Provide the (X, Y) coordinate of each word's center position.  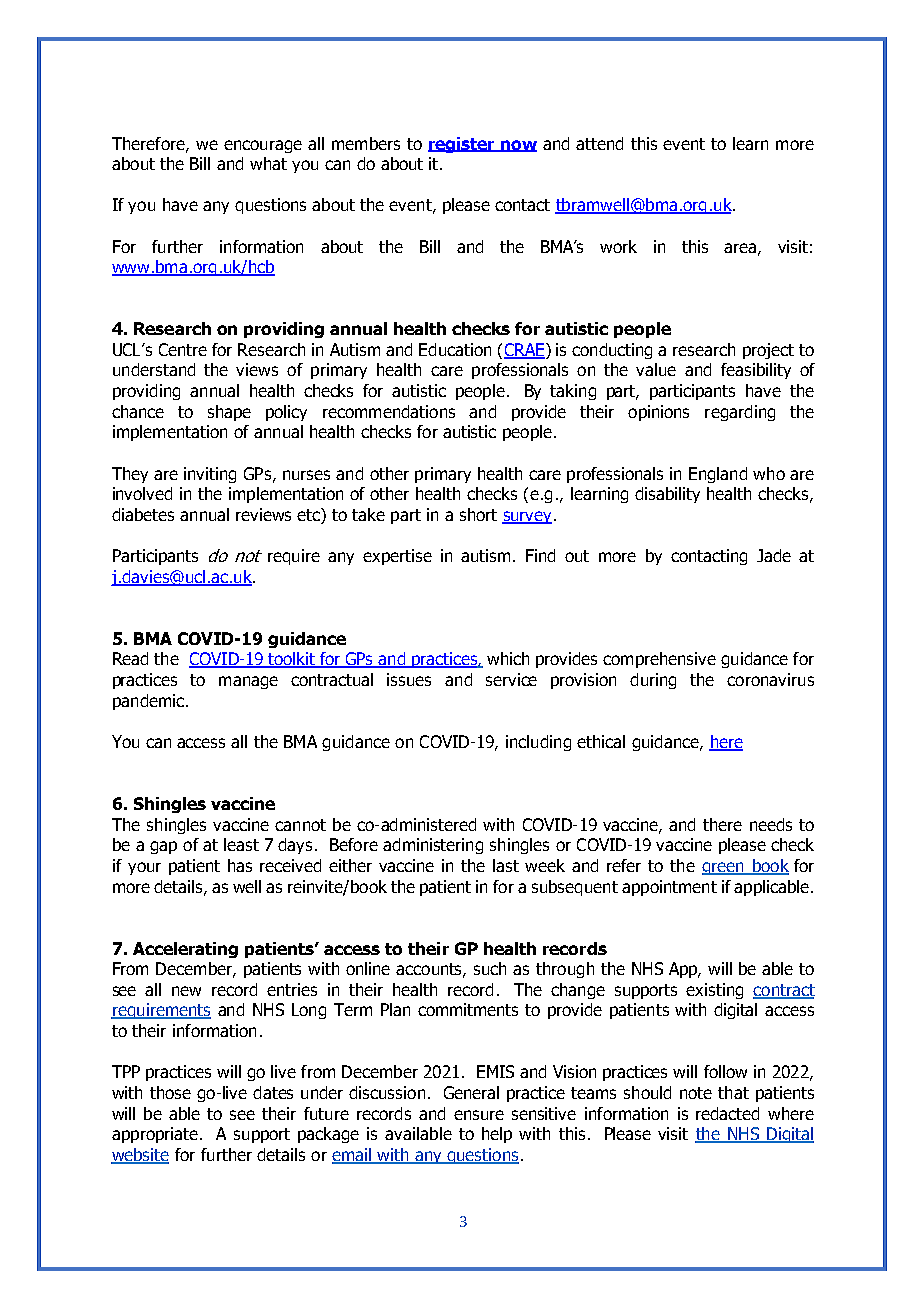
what (268, 163)
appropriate (155, 1135)
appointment (669, 888)
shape (229, 413)
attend (599, 143)
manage (248, 682)
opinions (658, 413)
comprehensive (659, 660)
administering (433, 846)
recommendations (389, 411)
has (240, 865)
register (462, 145)
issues (409, 679)
